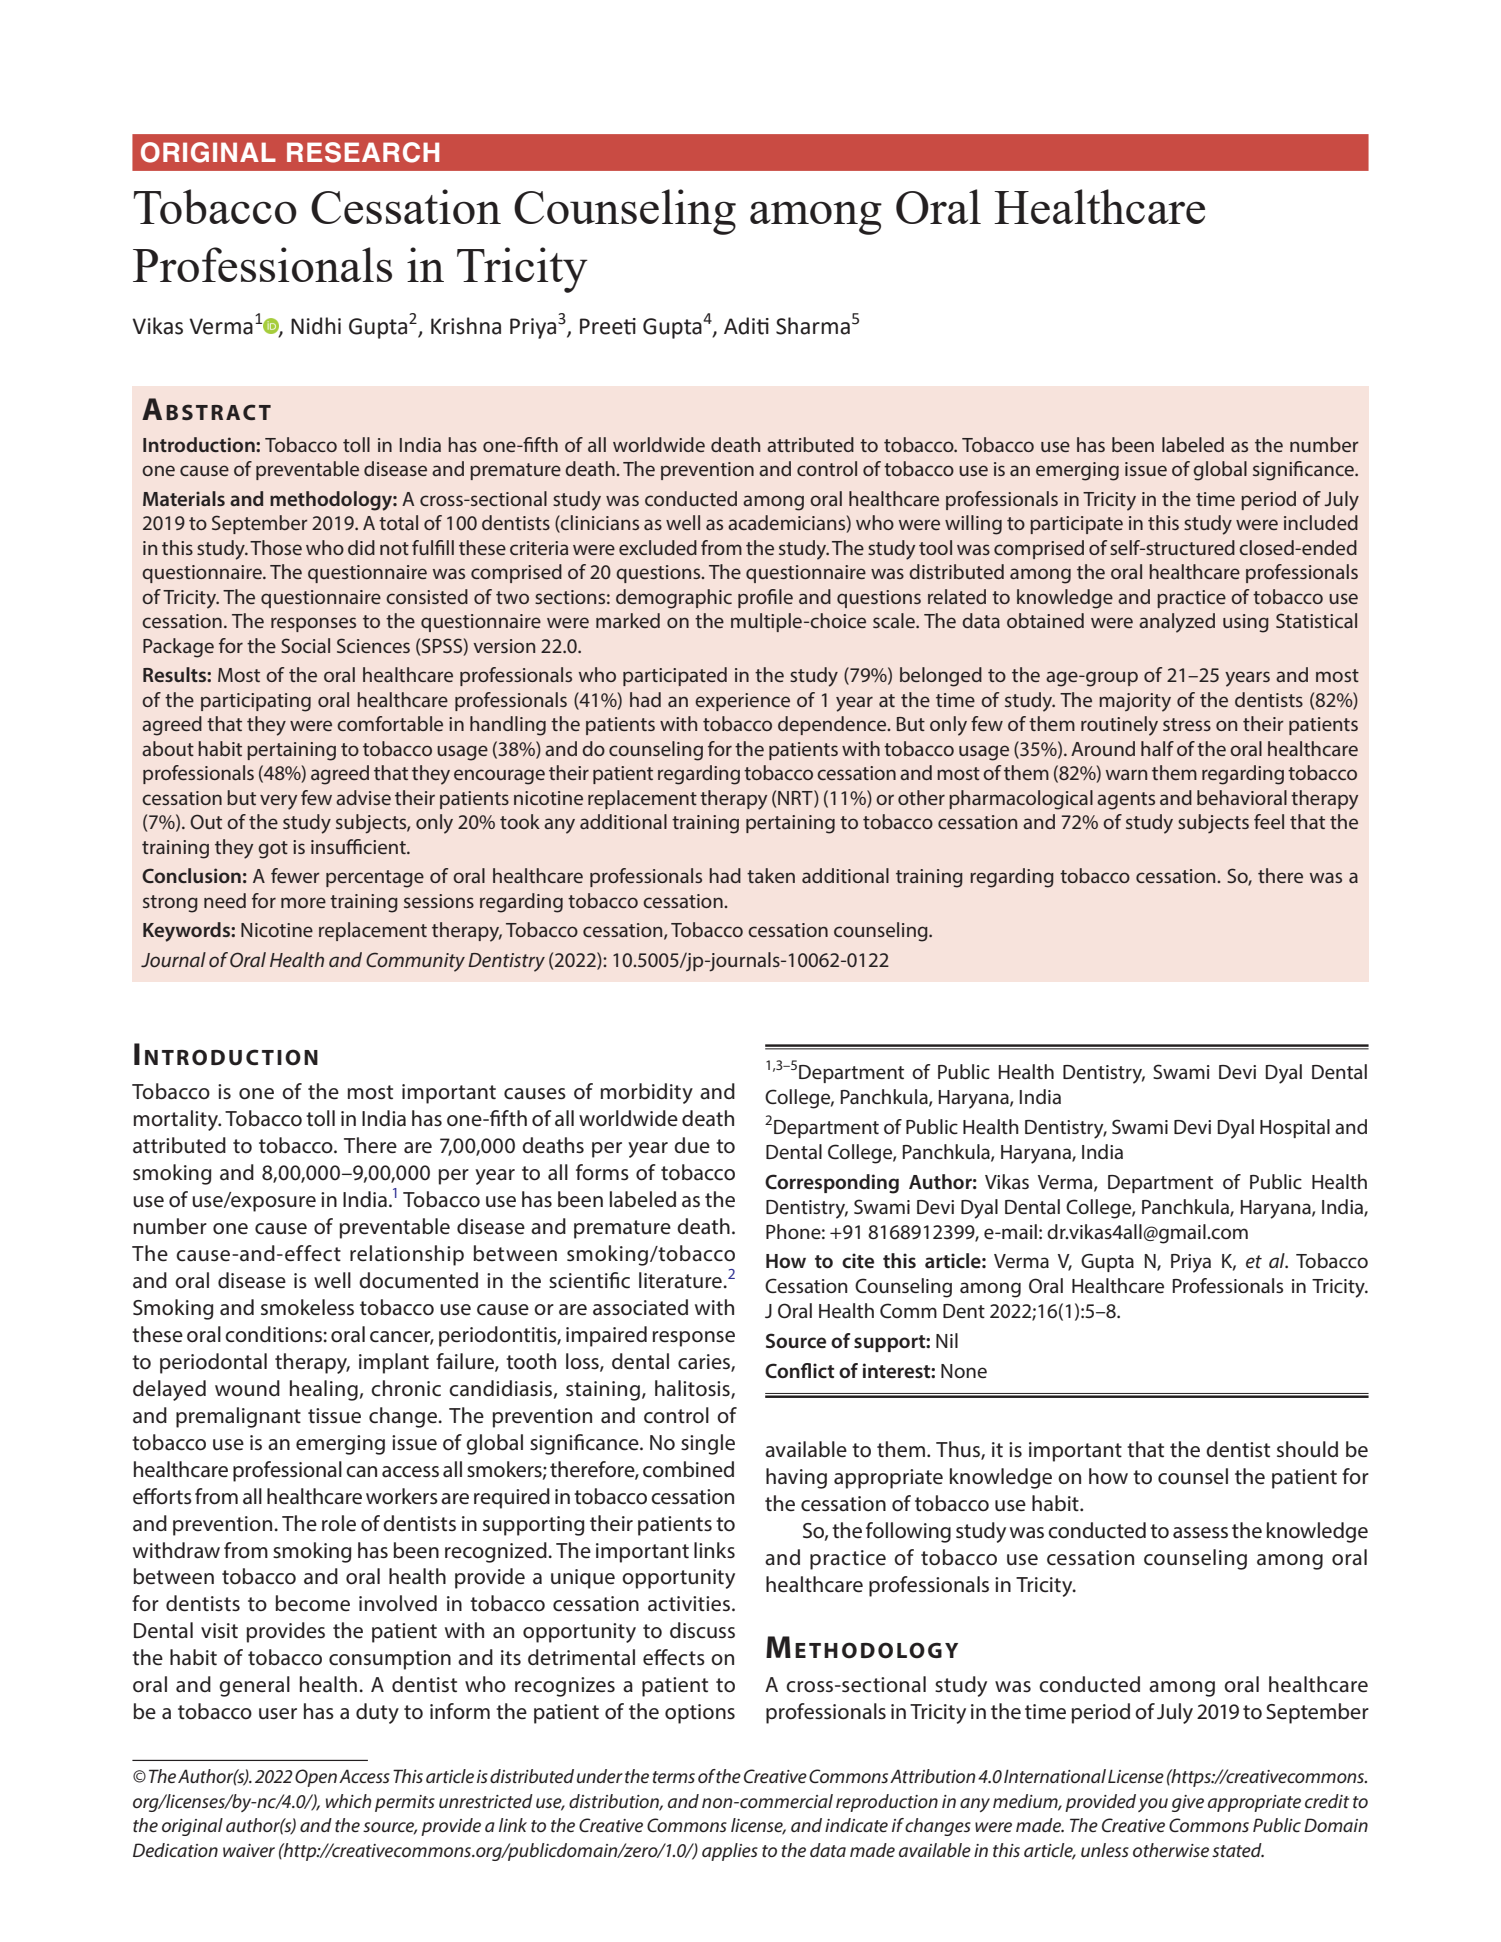 The image size is (1501, 1942). Describe the element at coordinates (1321, 522) in the page. I see `included` at that location.
